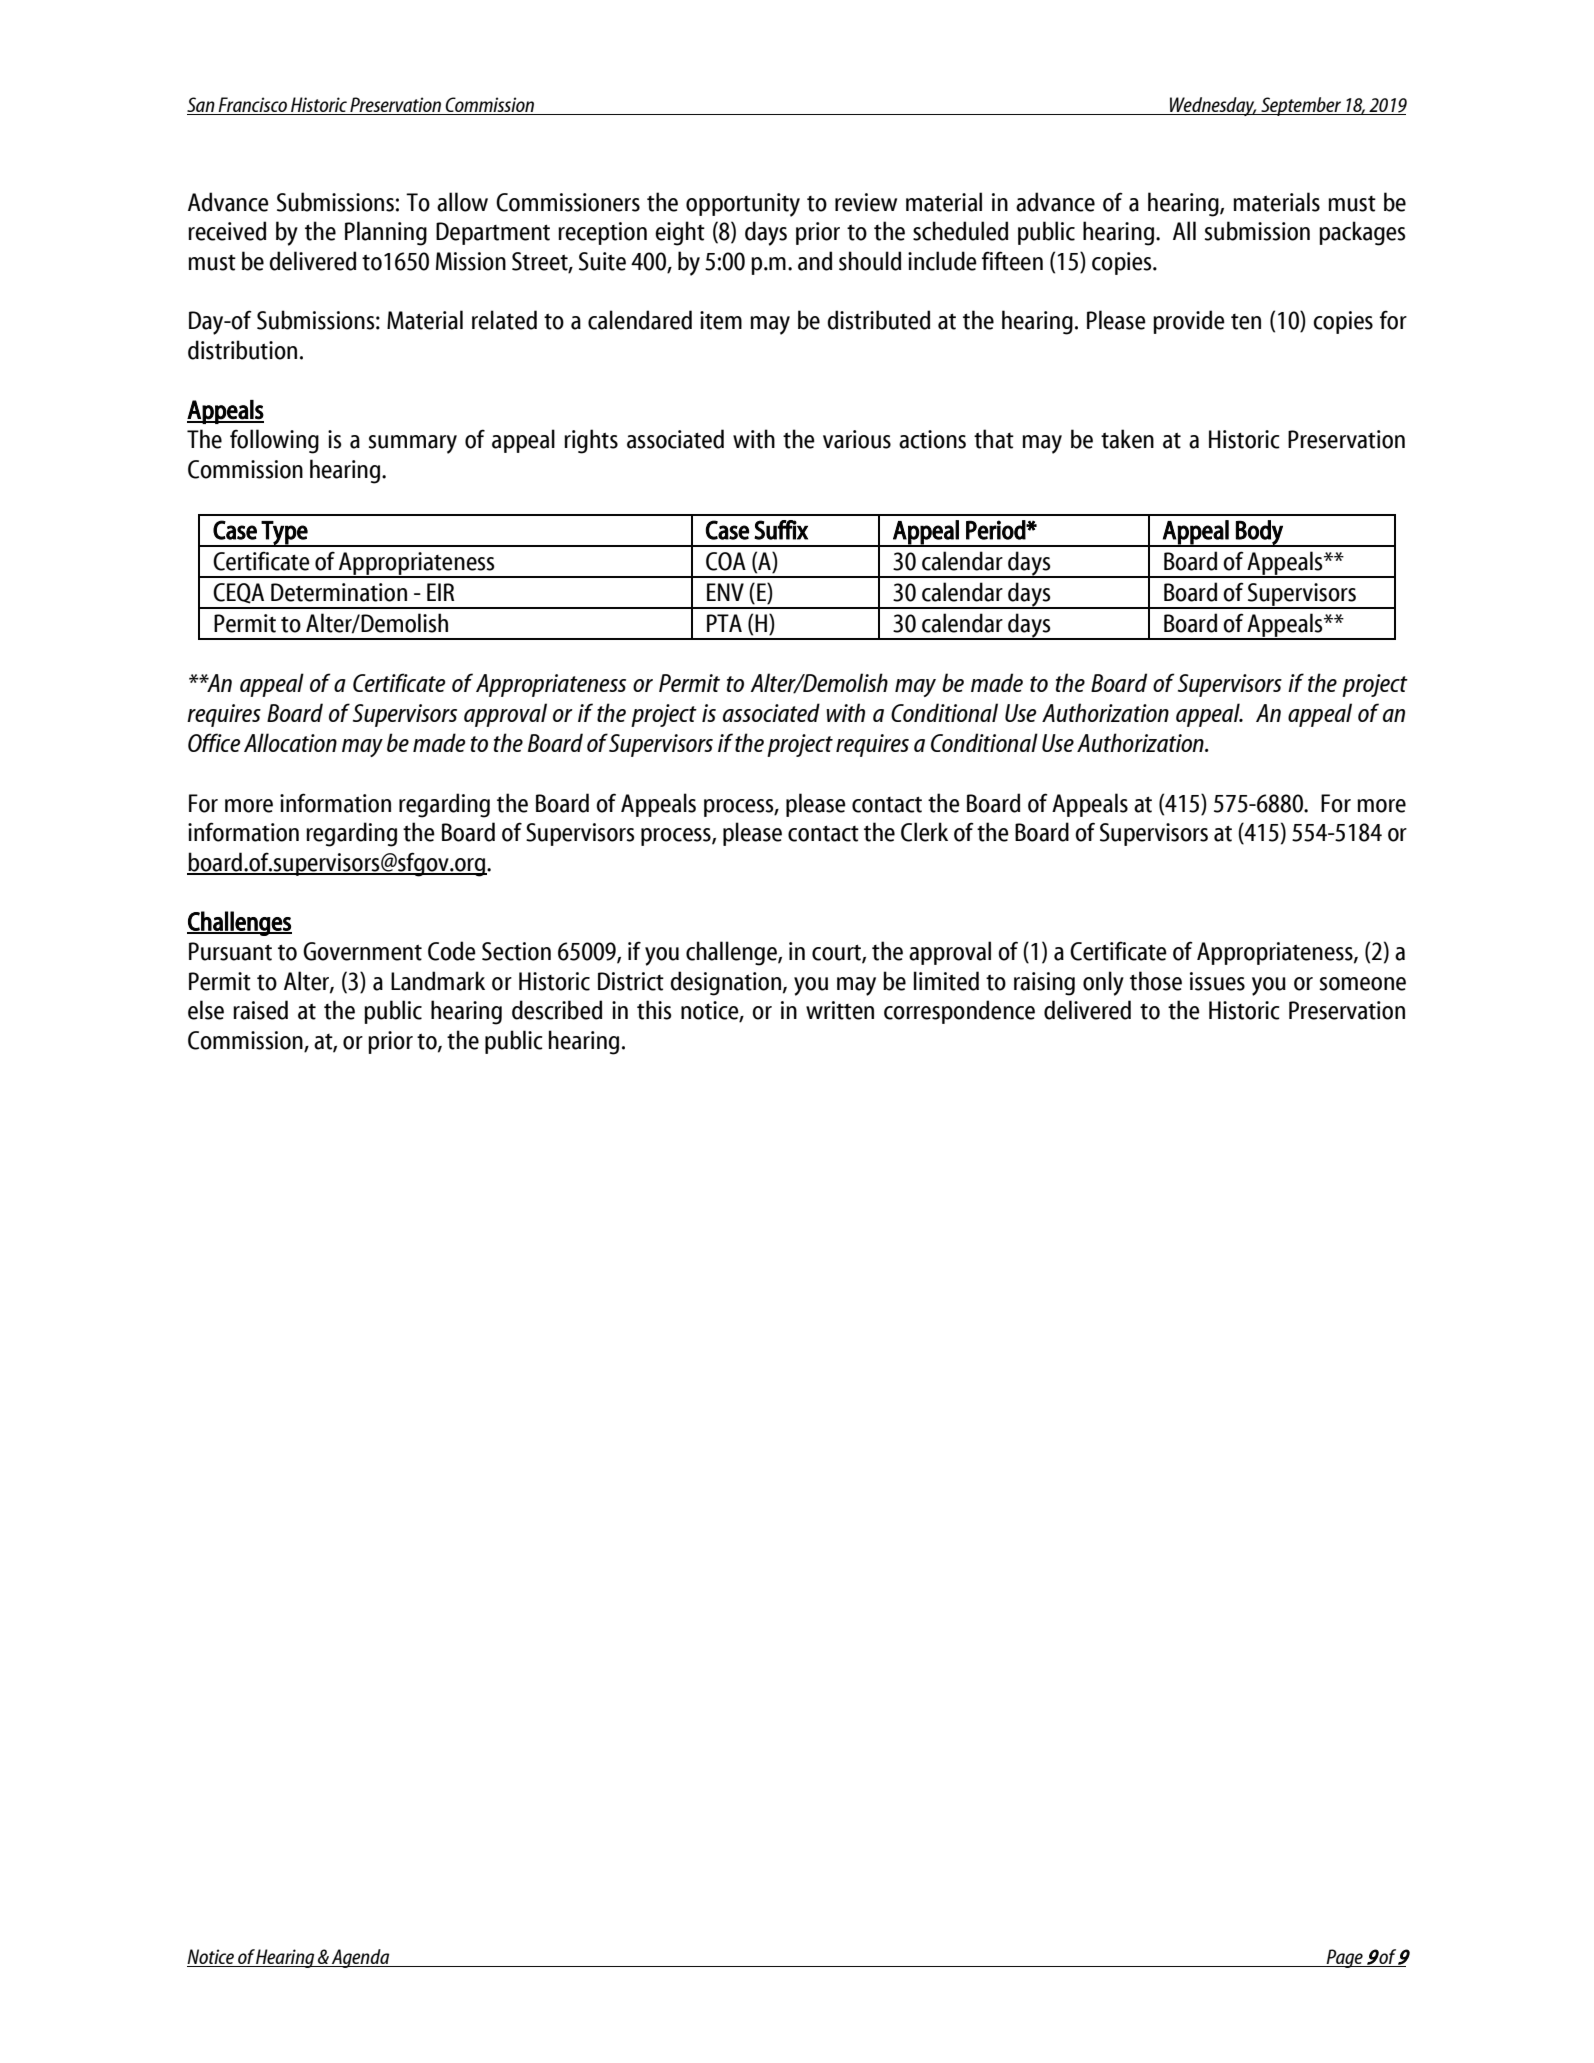 The image size is (1594, 2063). What do you see at coordinates (1217, 981) in the screenshot?
I see `issues` at bounding box center [1217, 981].
